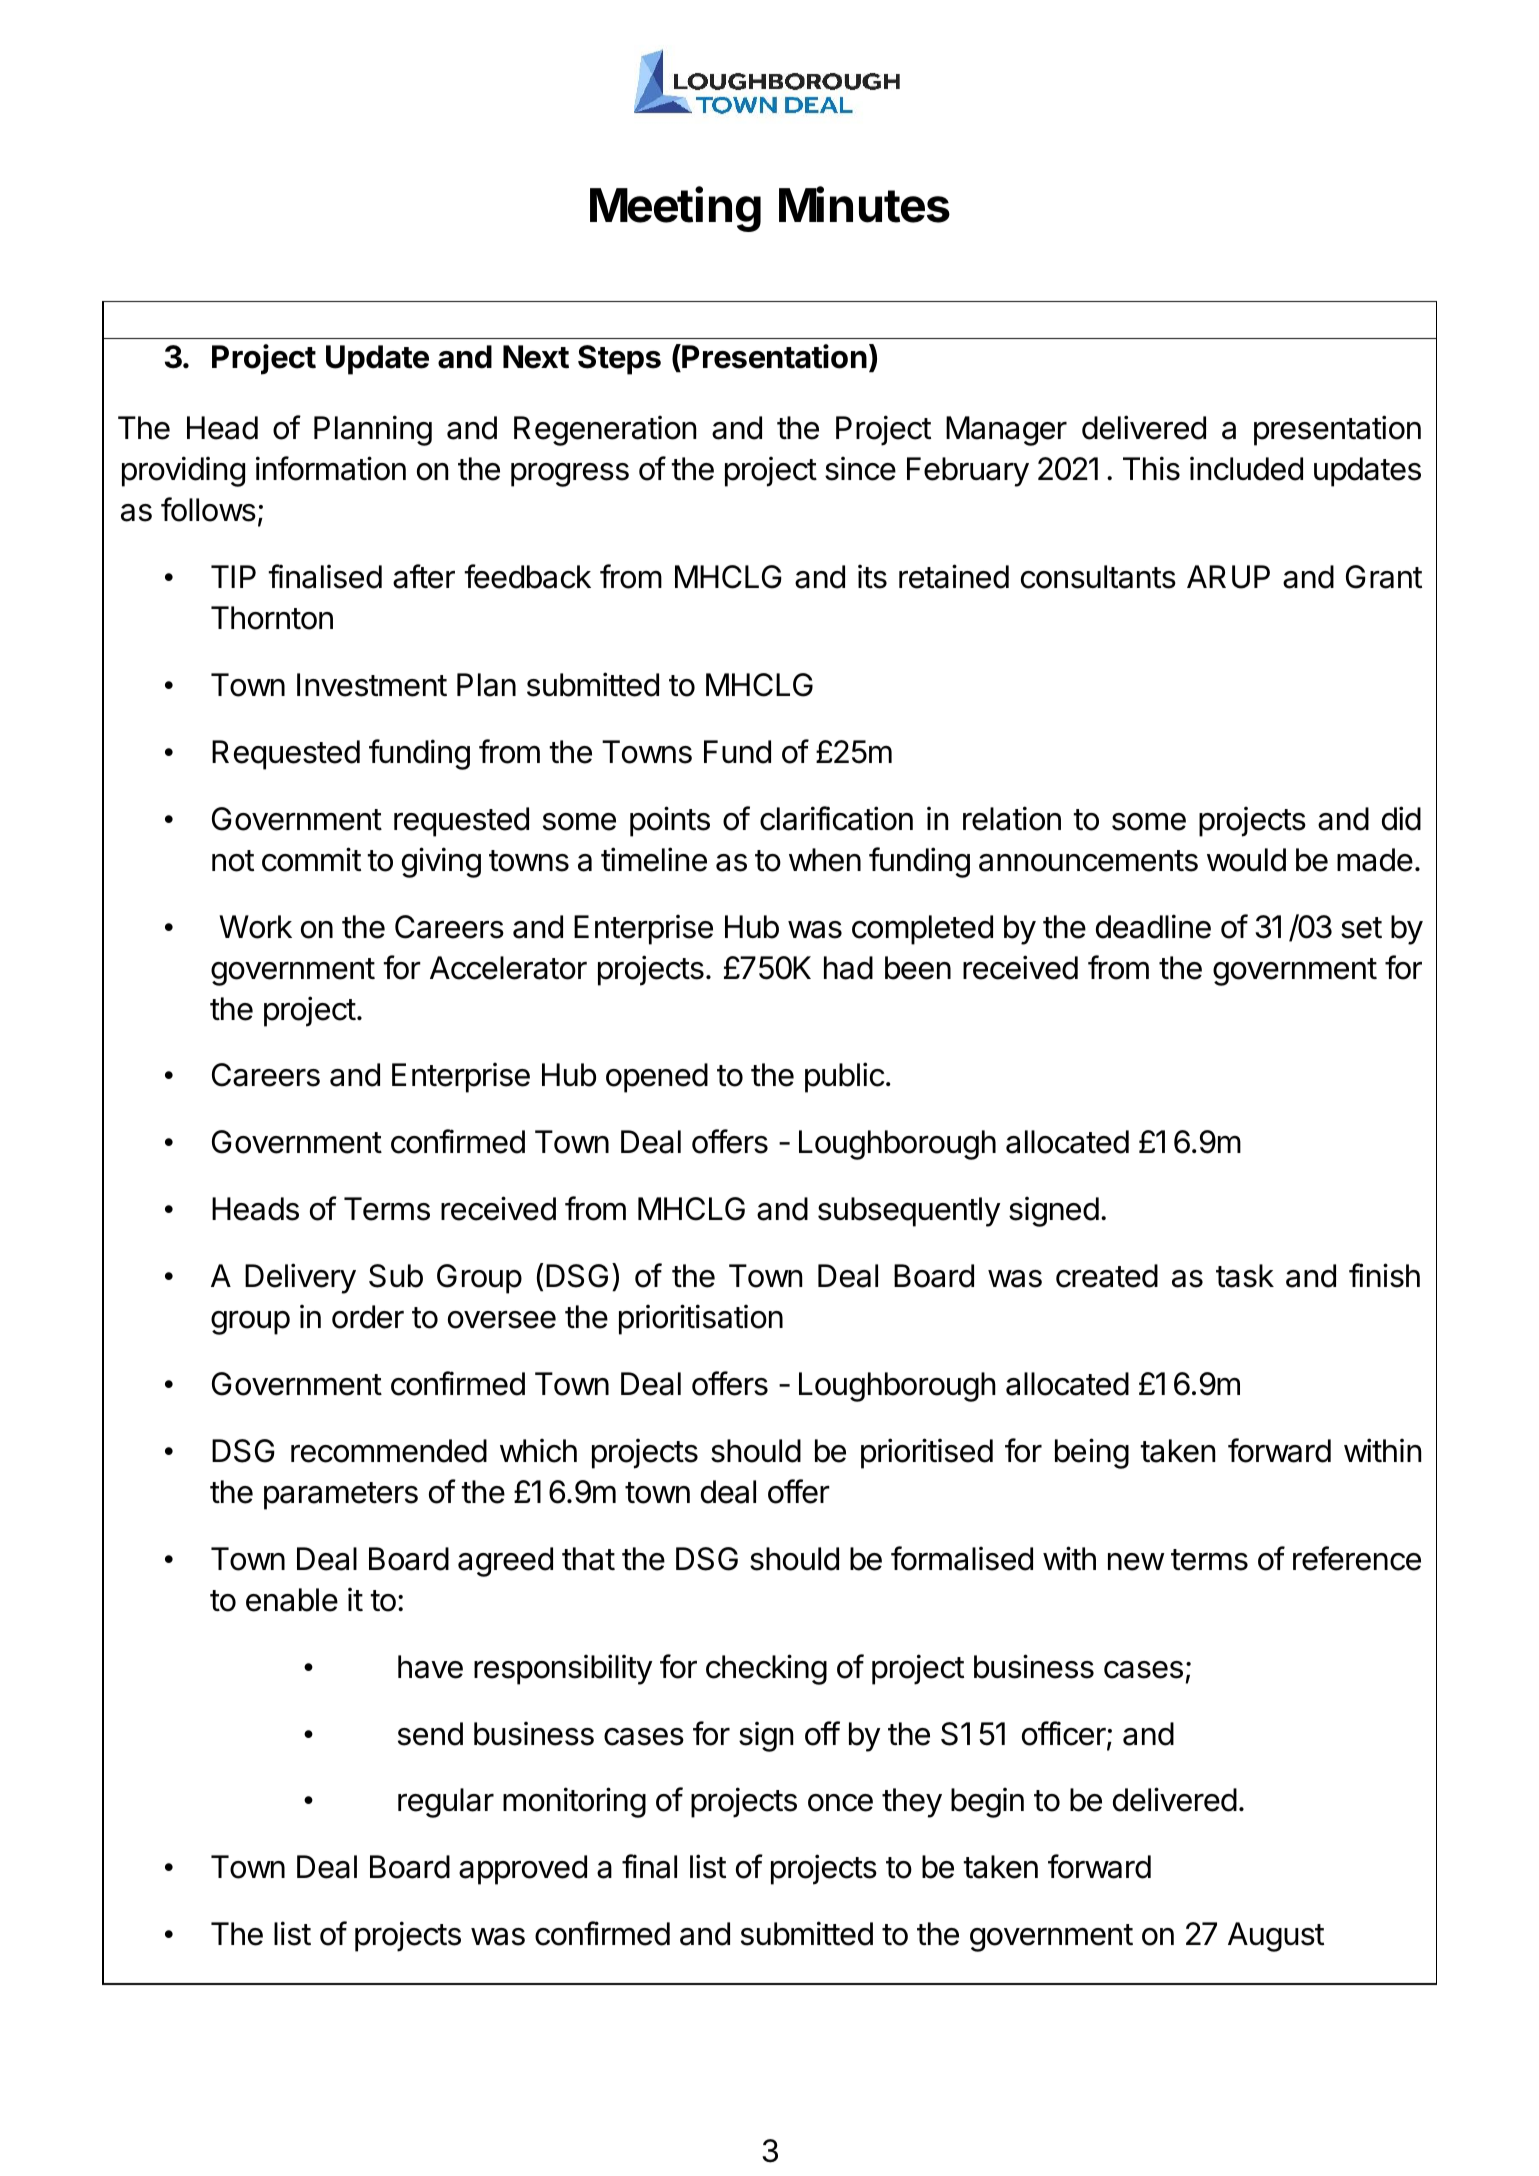  What do you see at coordinates (840, 1803) in the screenshot?
I see `once` at bounding box center [840, 1803].
